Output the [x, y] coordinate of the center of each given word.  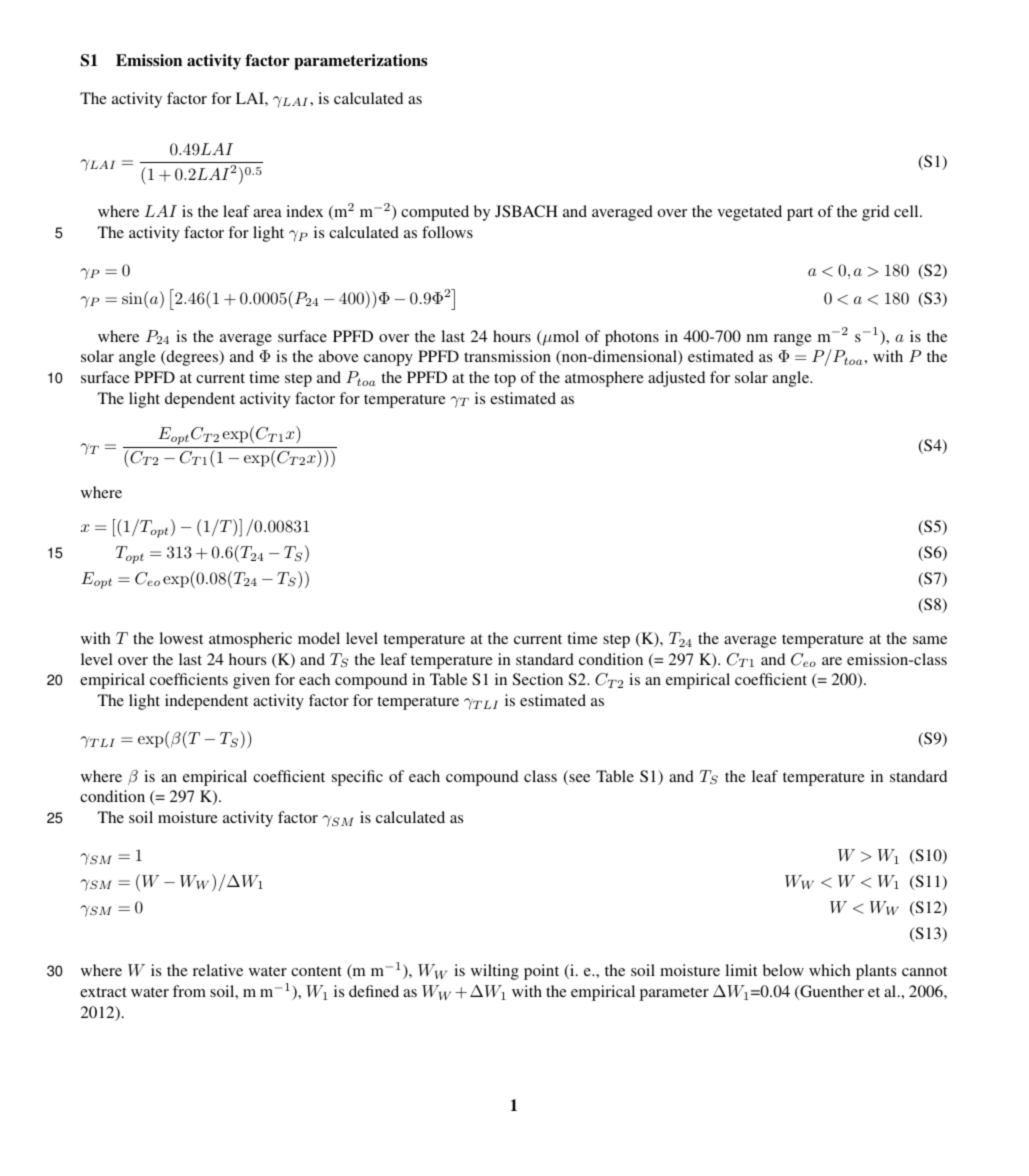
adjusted [676, 379]
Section [538, 679]
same [930, 640]
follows [447, 232]
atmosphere [604, 379]
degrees [192, 358]
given [251, 681]
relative [218, 970]
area [267, 213]
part [800, 214]
